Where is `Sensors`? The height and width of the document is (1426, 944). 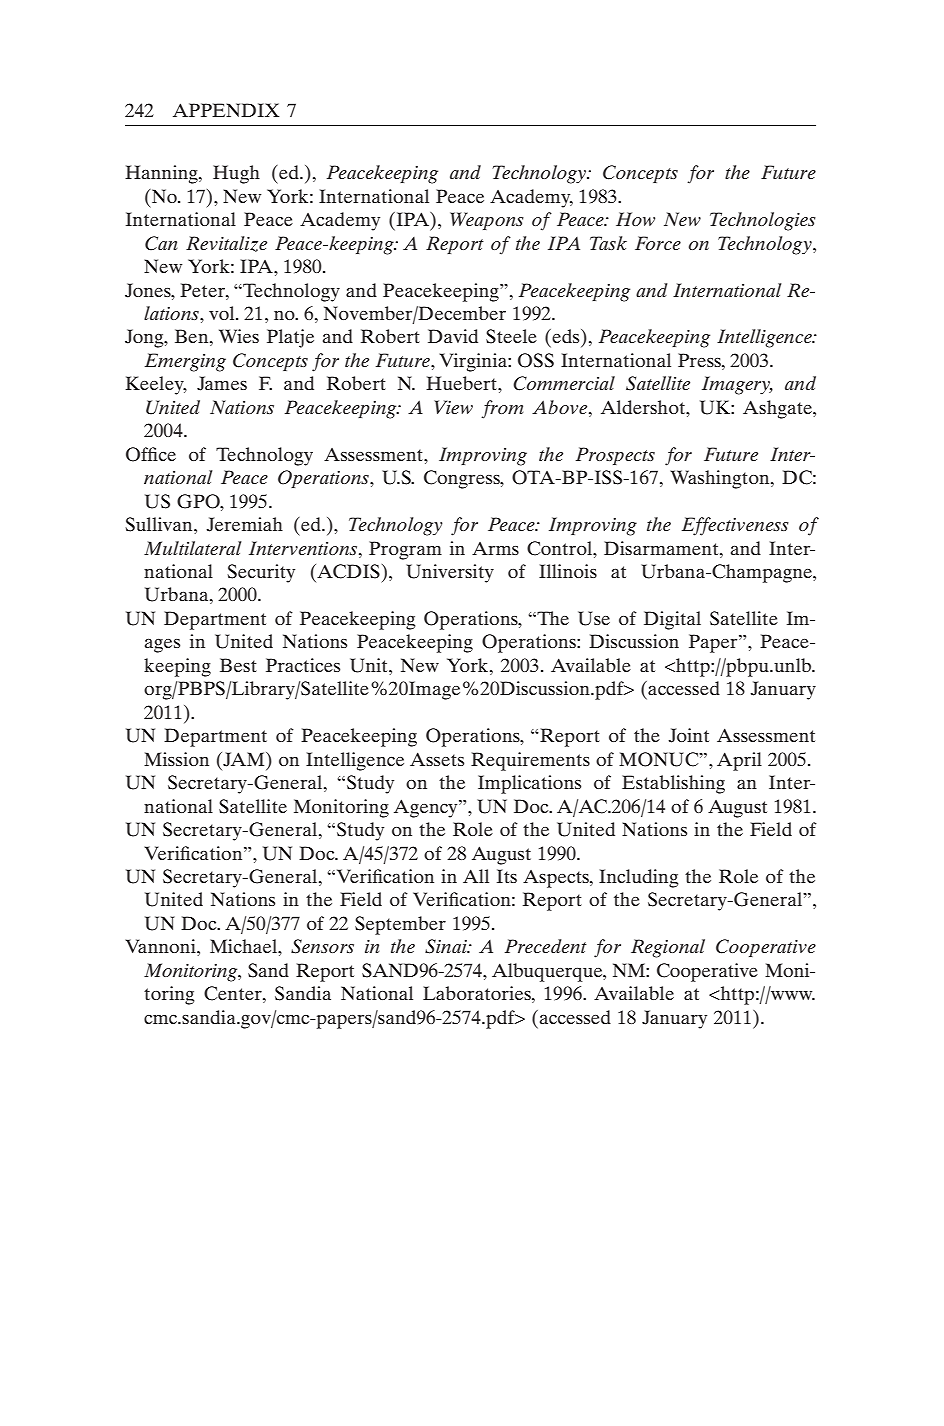
Sensors is located at coordinates (322, 946).
